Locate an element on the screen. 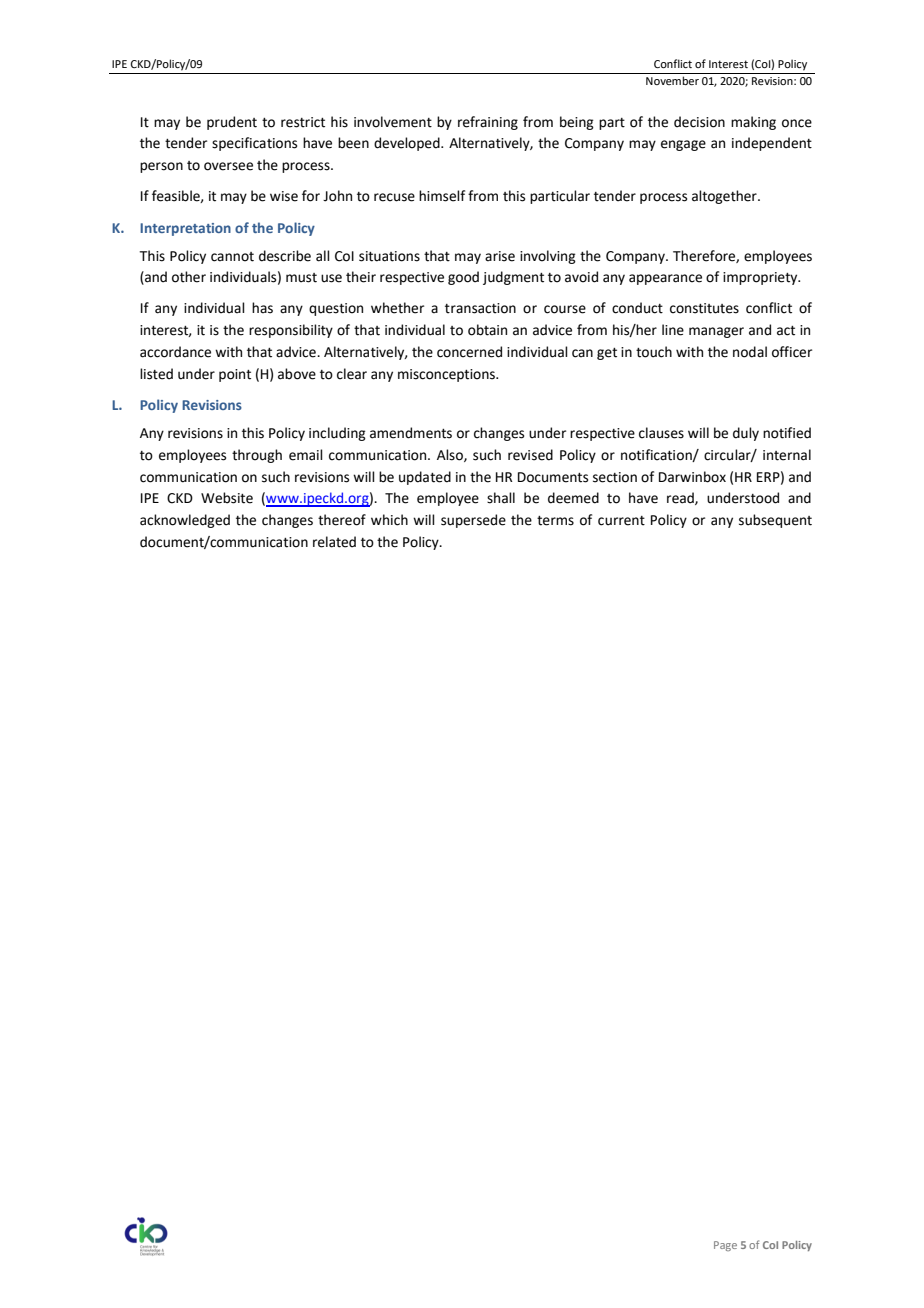 This screenshot has height=1308, width=924. decision is located at coordinates (699, 122).
